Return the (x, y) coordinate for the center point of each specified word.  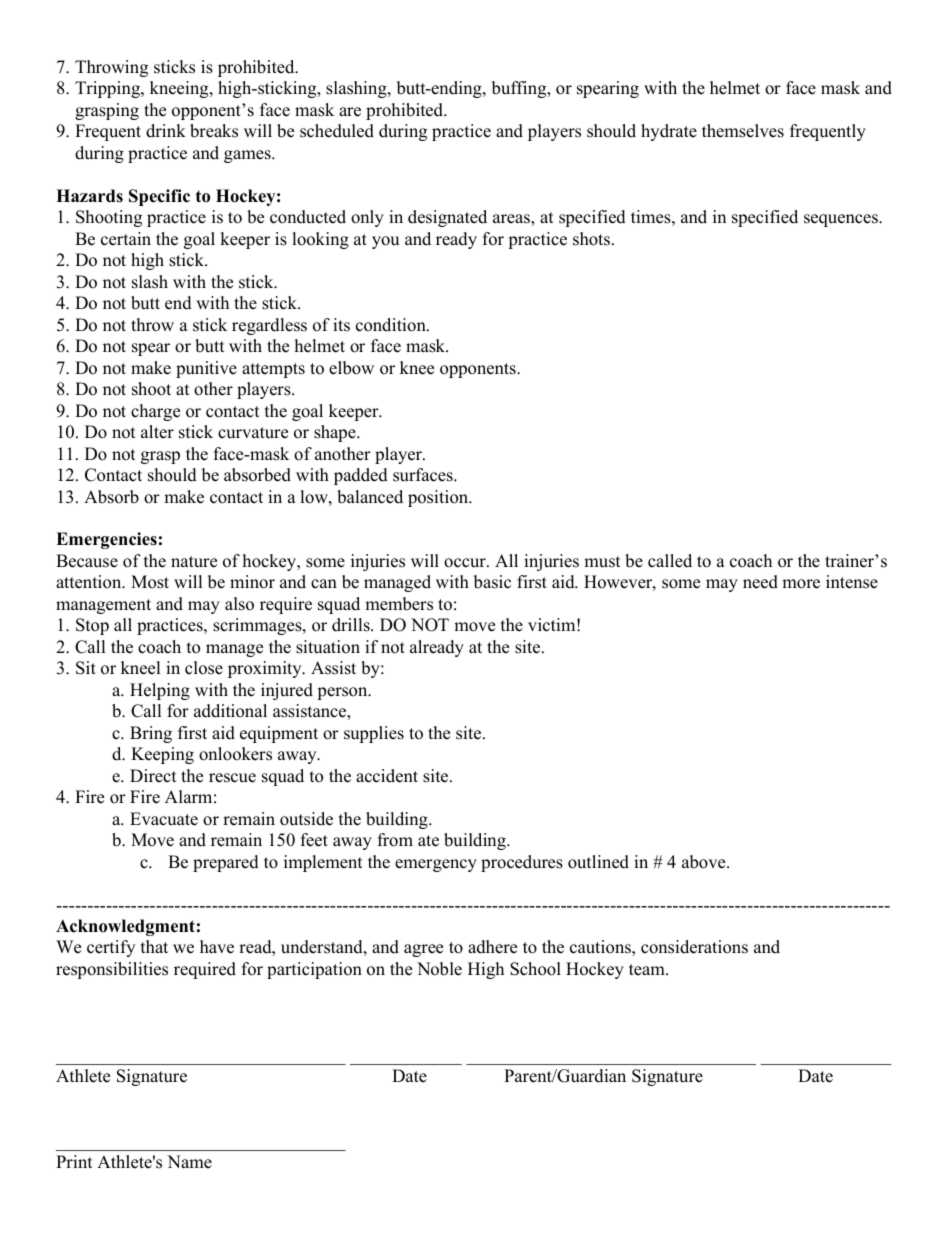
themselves (743, 131)
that (154, 946)
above (705, 862)
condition (392, 325)
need (760, 582)
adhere (492, 947)
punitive (206, 369)
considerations (694, 947)
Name (189, 1162)
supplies (374, 734)
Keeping (162, 755)
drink (166, 131)
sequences (842, 220)
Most (150, 582)
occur (466, 563)
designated (447, 218)
